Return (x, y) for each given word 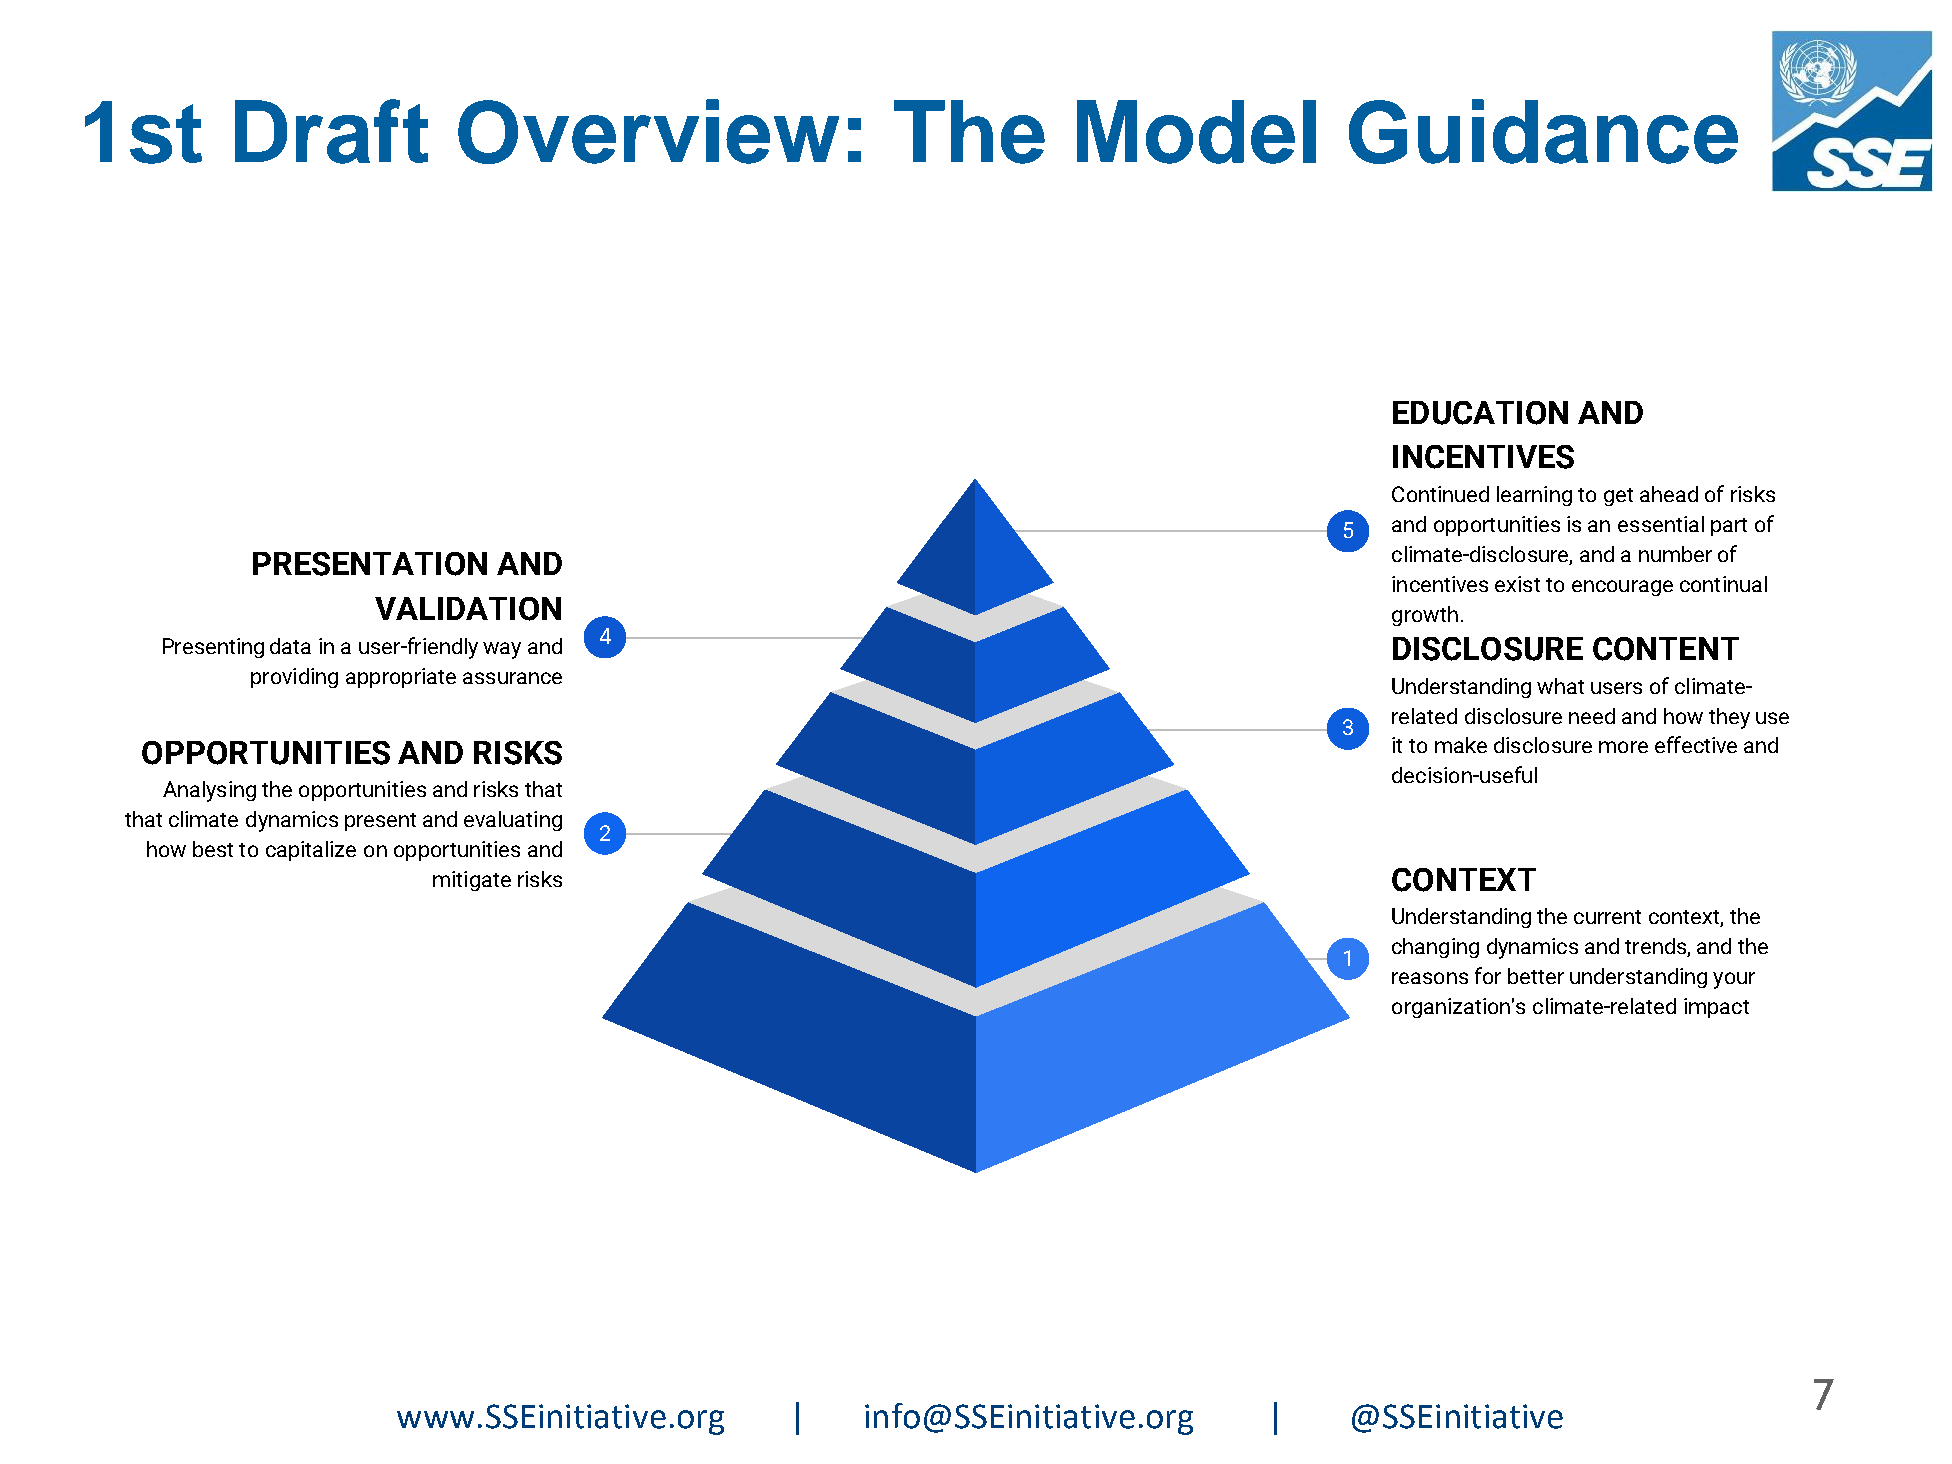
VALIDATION (468, 609)
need (1592, 716)
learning (1534, 496)
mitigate (472, 881)
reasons (1430, 978)
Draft (331, 131)
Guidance (1543, 131)
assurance (512, 678)
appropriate (401, 678)
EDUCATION (1480, 413)
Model (1196, 132)
